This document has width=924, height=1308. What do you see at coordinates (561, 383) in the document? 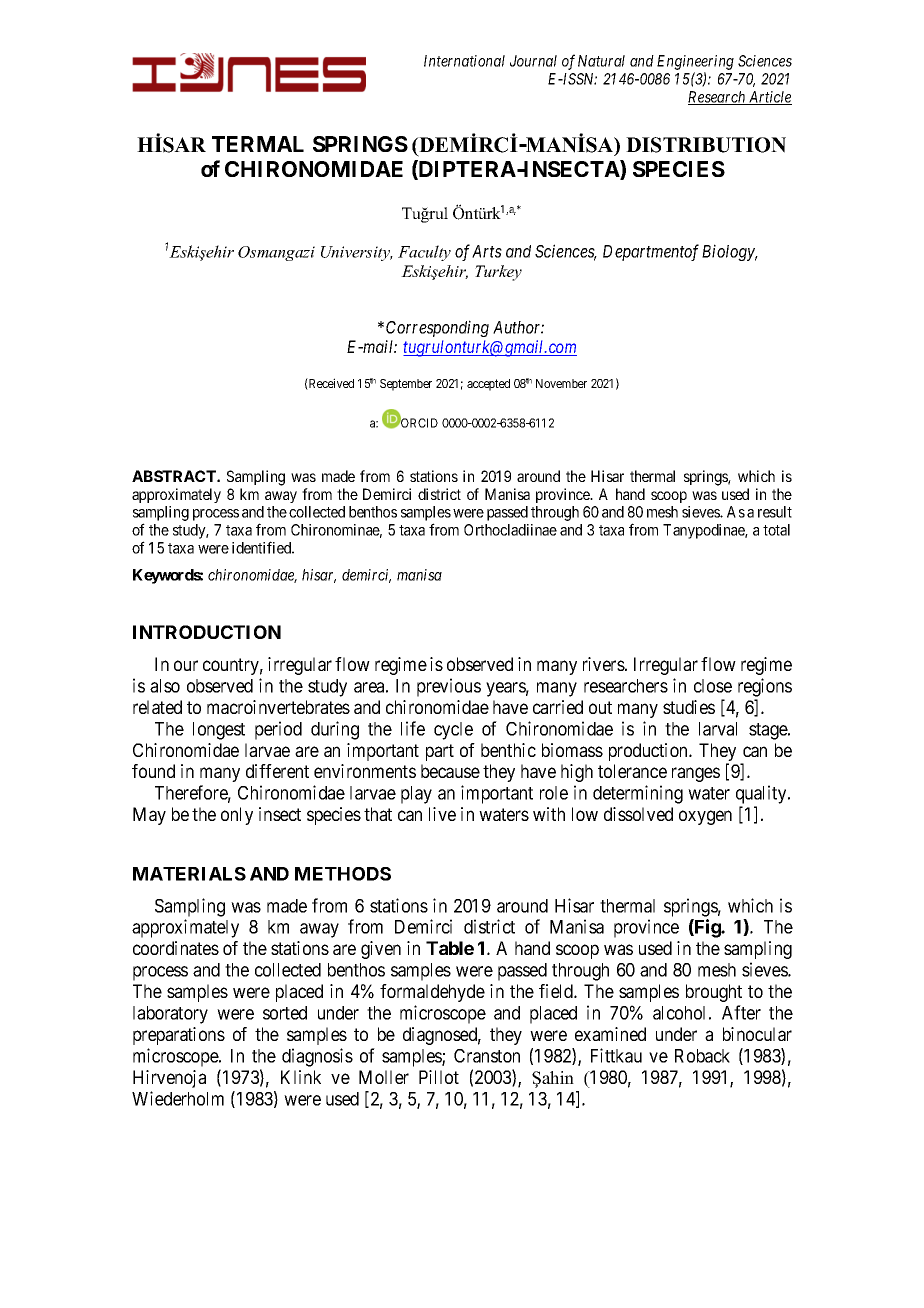
I see `November` at bounding box center [561, 383].
